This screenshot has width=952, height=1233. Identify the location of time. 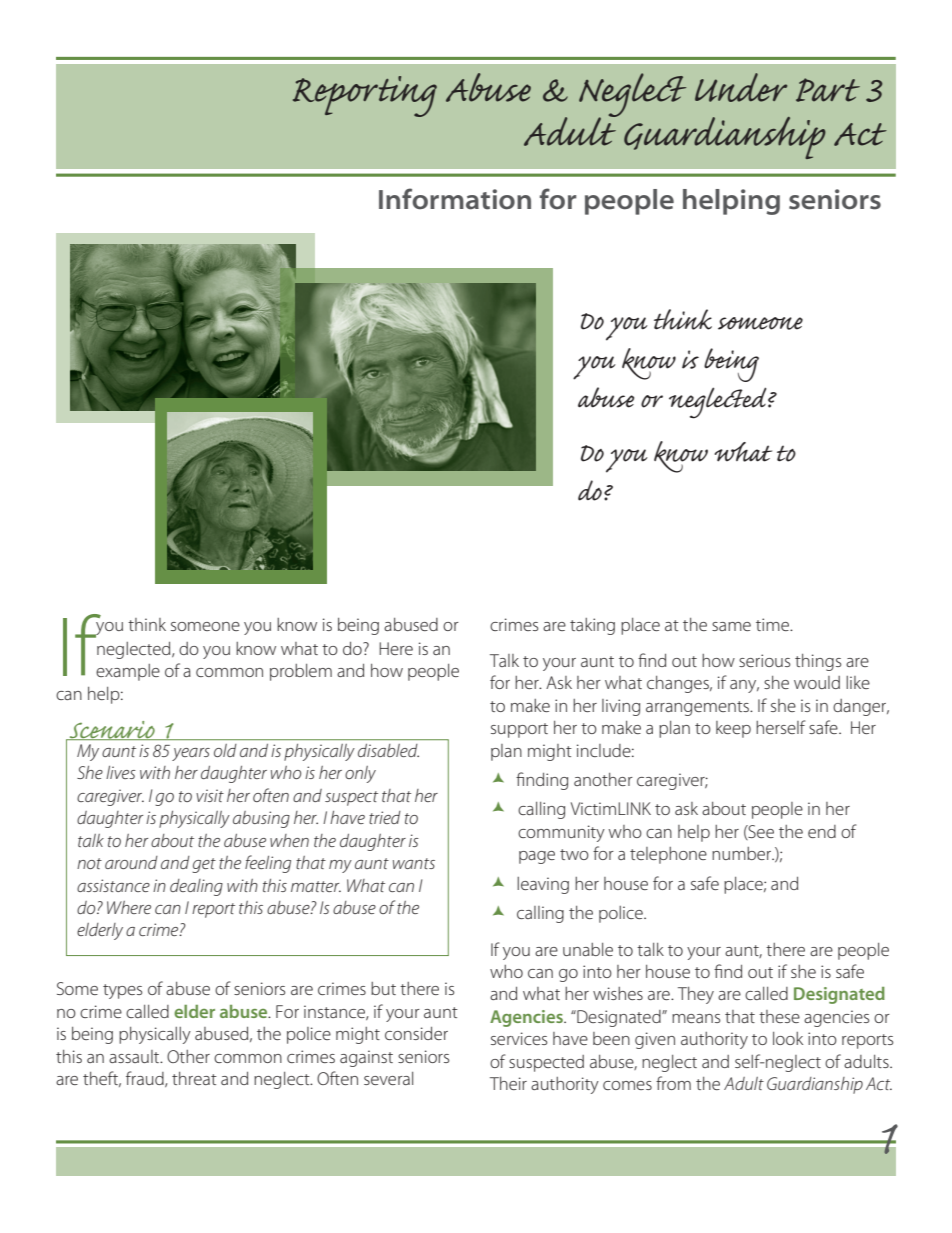
(773, 624).
